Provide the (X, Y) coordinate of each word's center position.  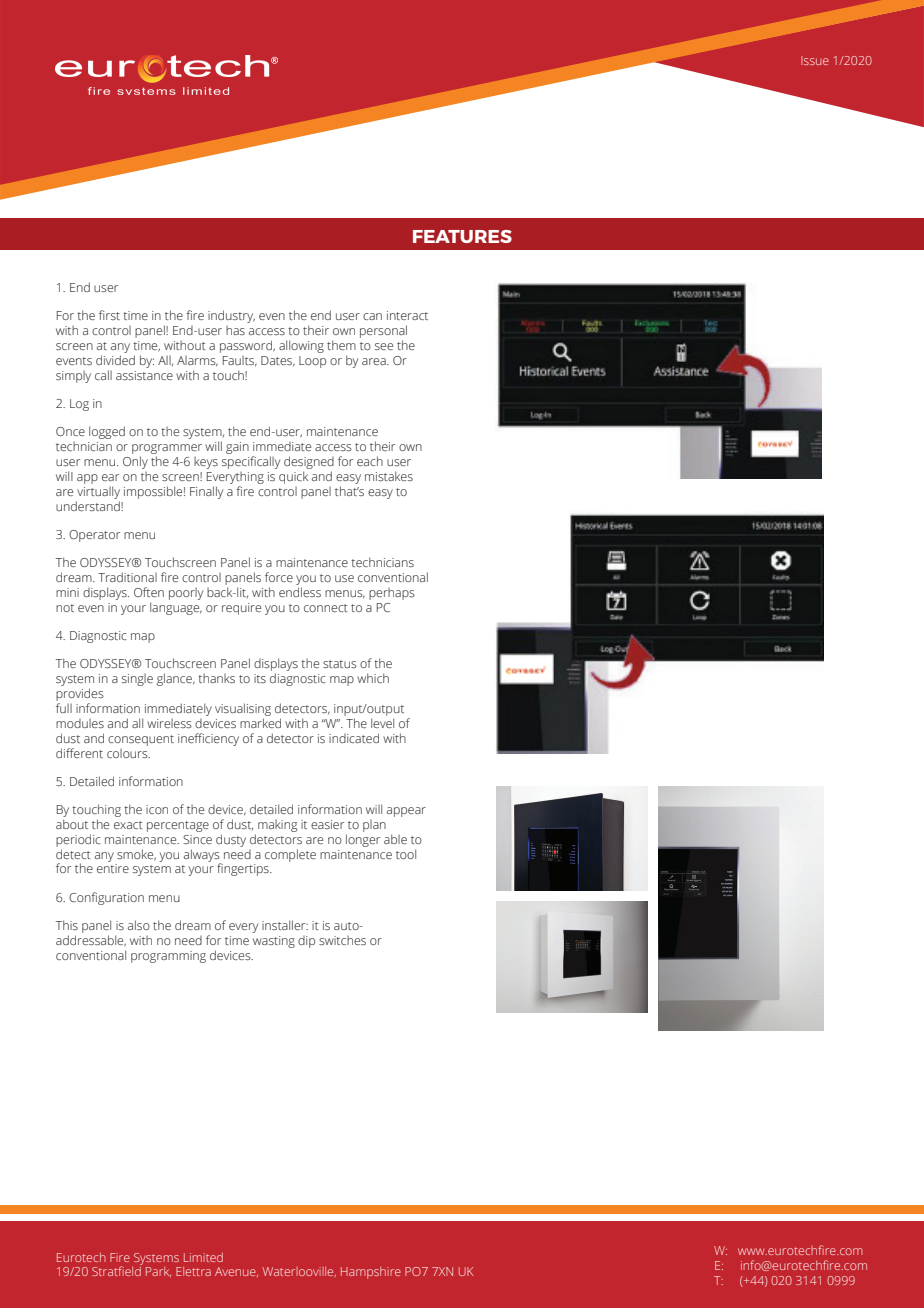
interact (407, 315)
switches (342, 940)
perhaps (392, 594)
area (375, 361)
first (109, 315)
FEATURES (462, 236)
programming (168, 957)
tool (406, 854)
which (373, 678)
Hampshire (371, 1273)
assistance (144, 375)
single (137, 680)
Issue (815, 60)
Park (158, 1272)
